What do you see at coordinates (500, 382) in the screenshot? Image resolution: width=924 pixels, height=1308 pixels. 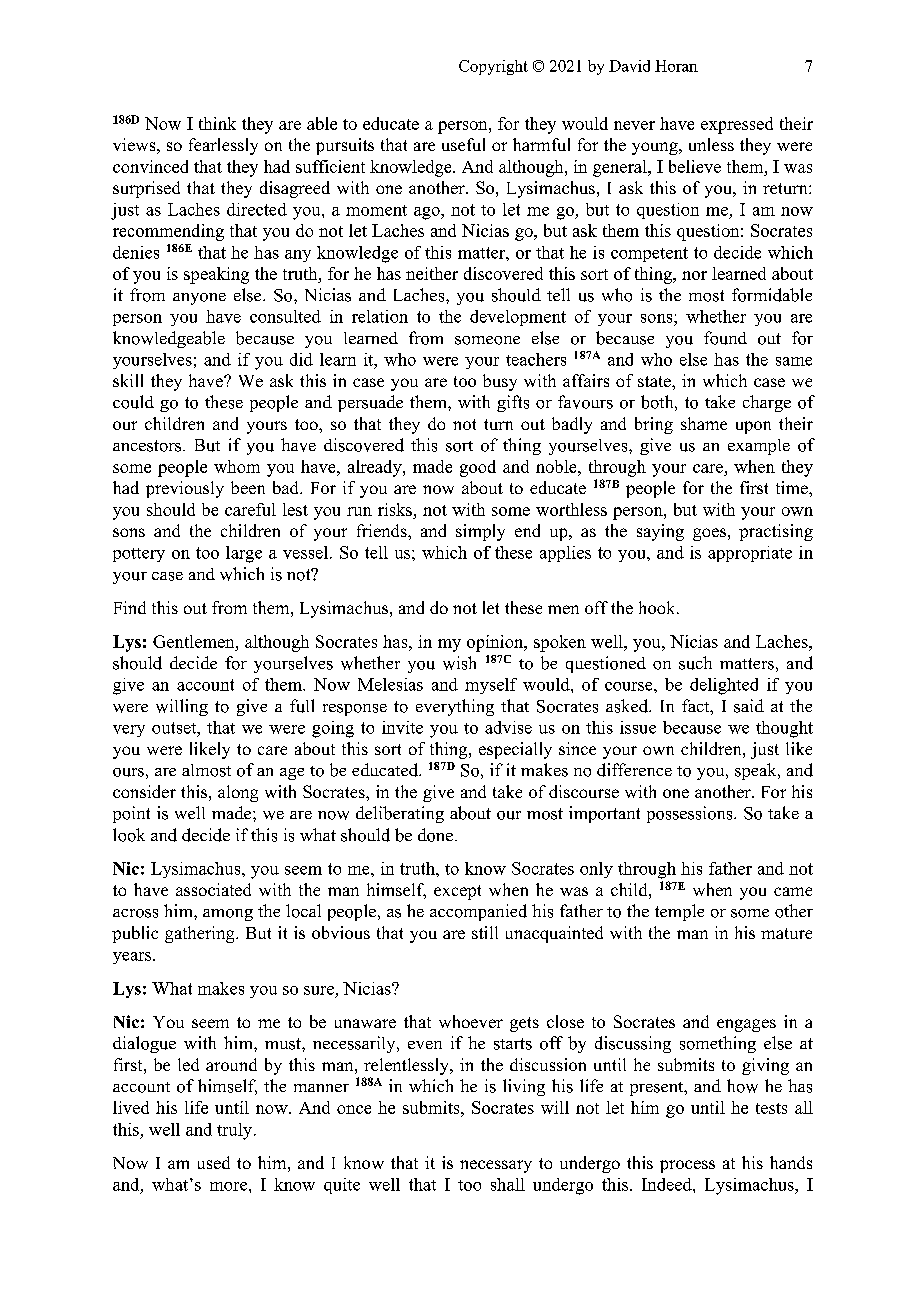 I see `busy` at bounding box center [500, 382].
